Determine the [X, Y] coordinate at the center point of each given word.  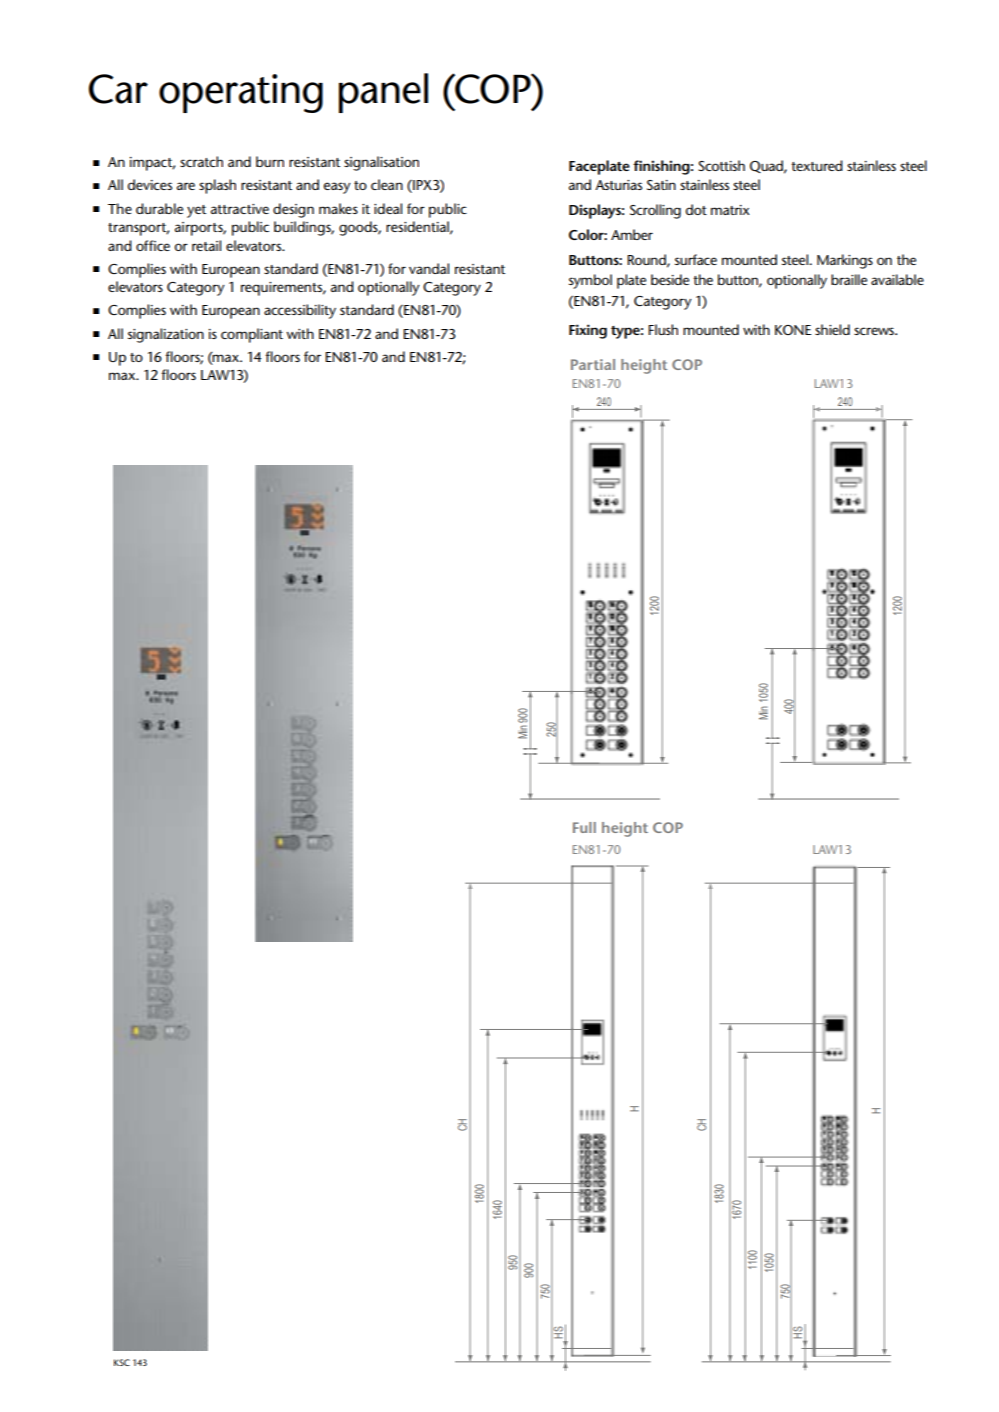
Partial [593, 364]
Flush [663, 329]
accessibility [300, 311]
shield [832, 329]
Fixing [588, 331]
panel [383, 93]
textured [817, 165]
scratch [201, 161]
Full [584, 827]
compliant [252, 335]
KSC [122, 1362]
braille [849, 279]
